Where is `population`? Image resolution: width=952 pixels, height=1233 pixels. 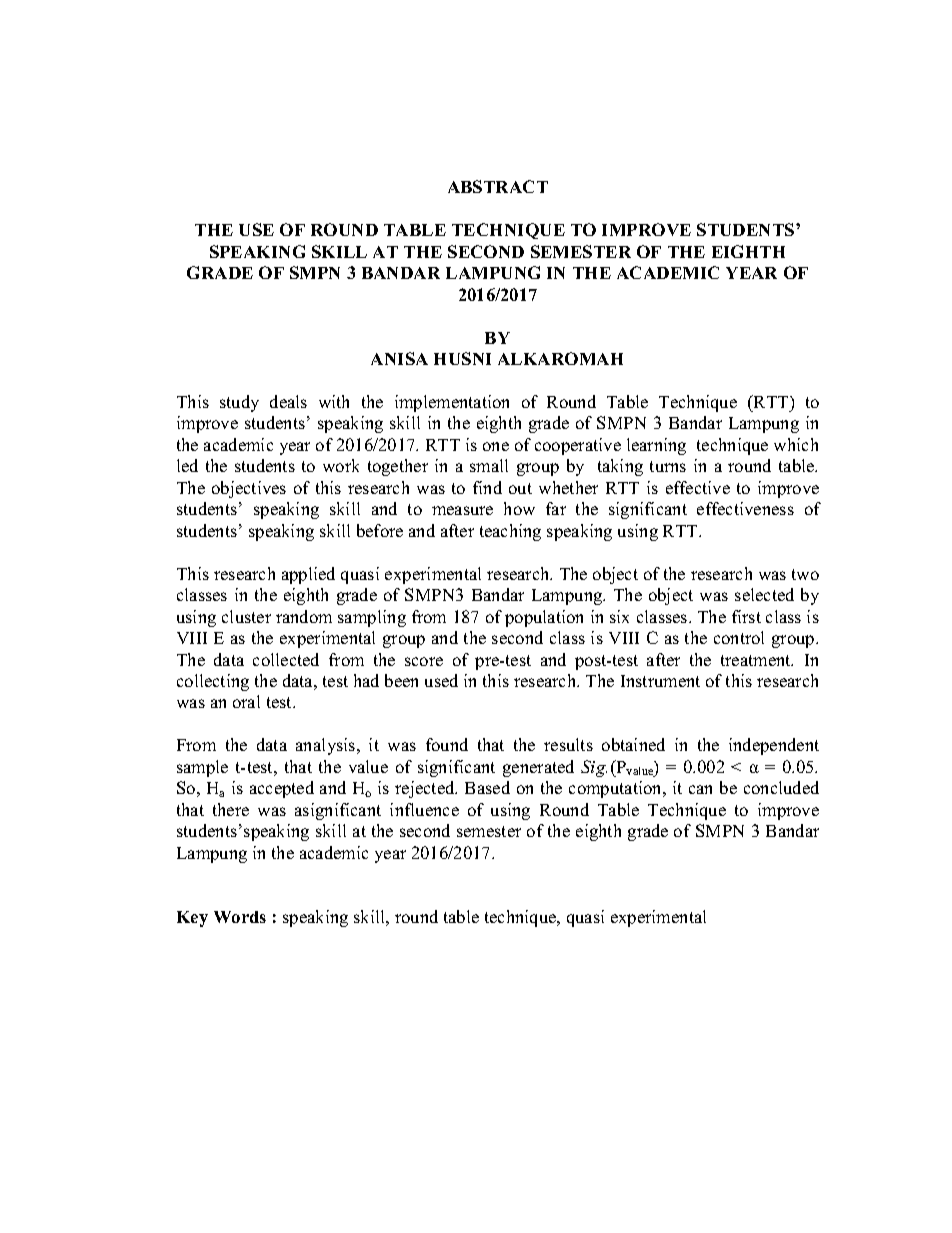 population is located at coordinates (544, 618).
